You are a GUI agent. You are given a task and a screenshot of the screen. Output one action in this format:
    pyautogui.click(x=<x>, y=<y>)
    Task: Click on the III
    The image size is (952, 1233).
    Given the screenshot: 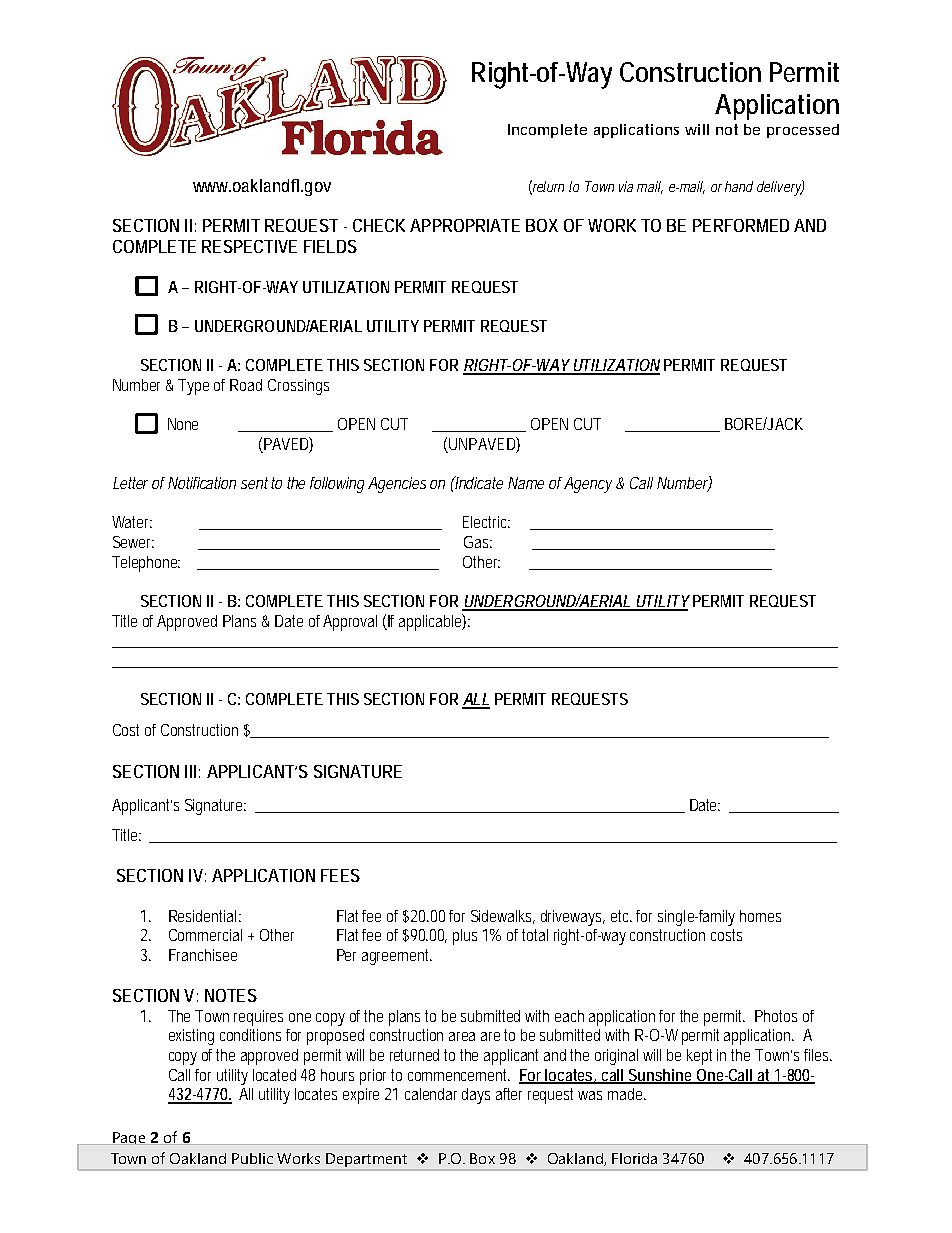 What is the action you would take?
    pyautogui.click(x=190, y=771)
